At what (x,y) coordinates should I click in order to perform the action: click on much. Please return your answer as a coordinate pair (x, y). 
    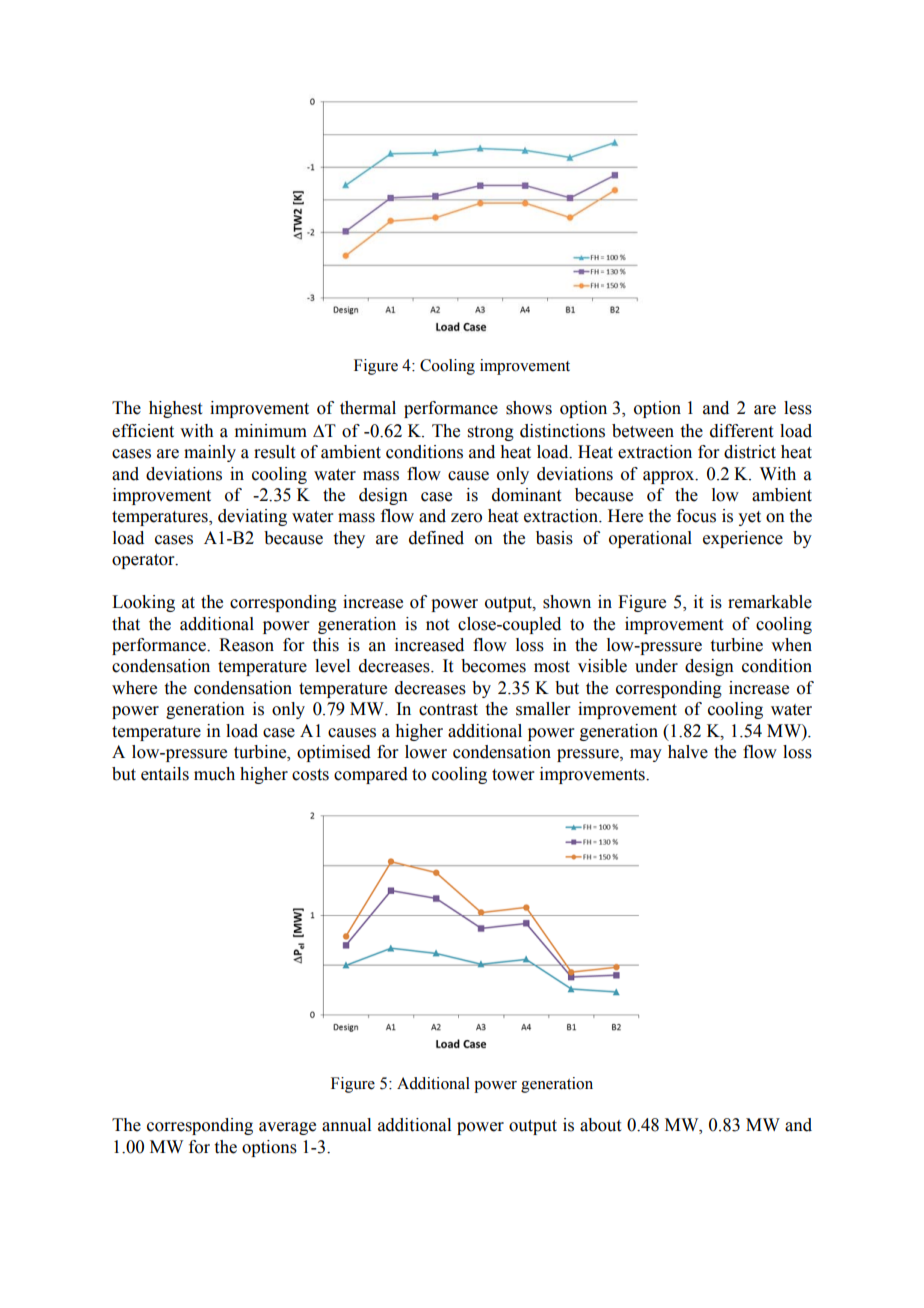
    Looking at the image, I should click on (214, 774).
